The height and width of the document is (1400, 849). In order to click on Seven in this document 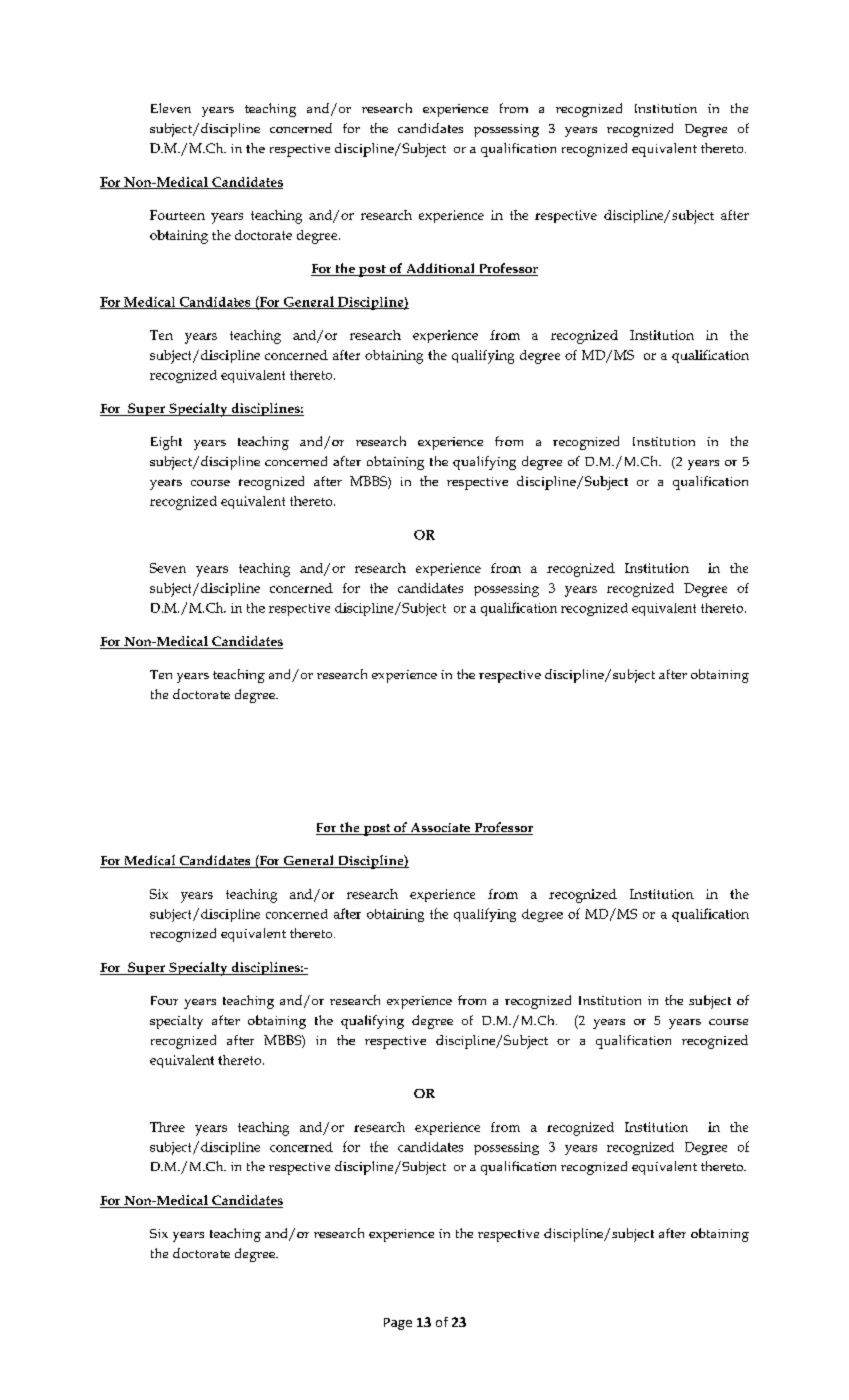, I will do `click(168, 568)`.
